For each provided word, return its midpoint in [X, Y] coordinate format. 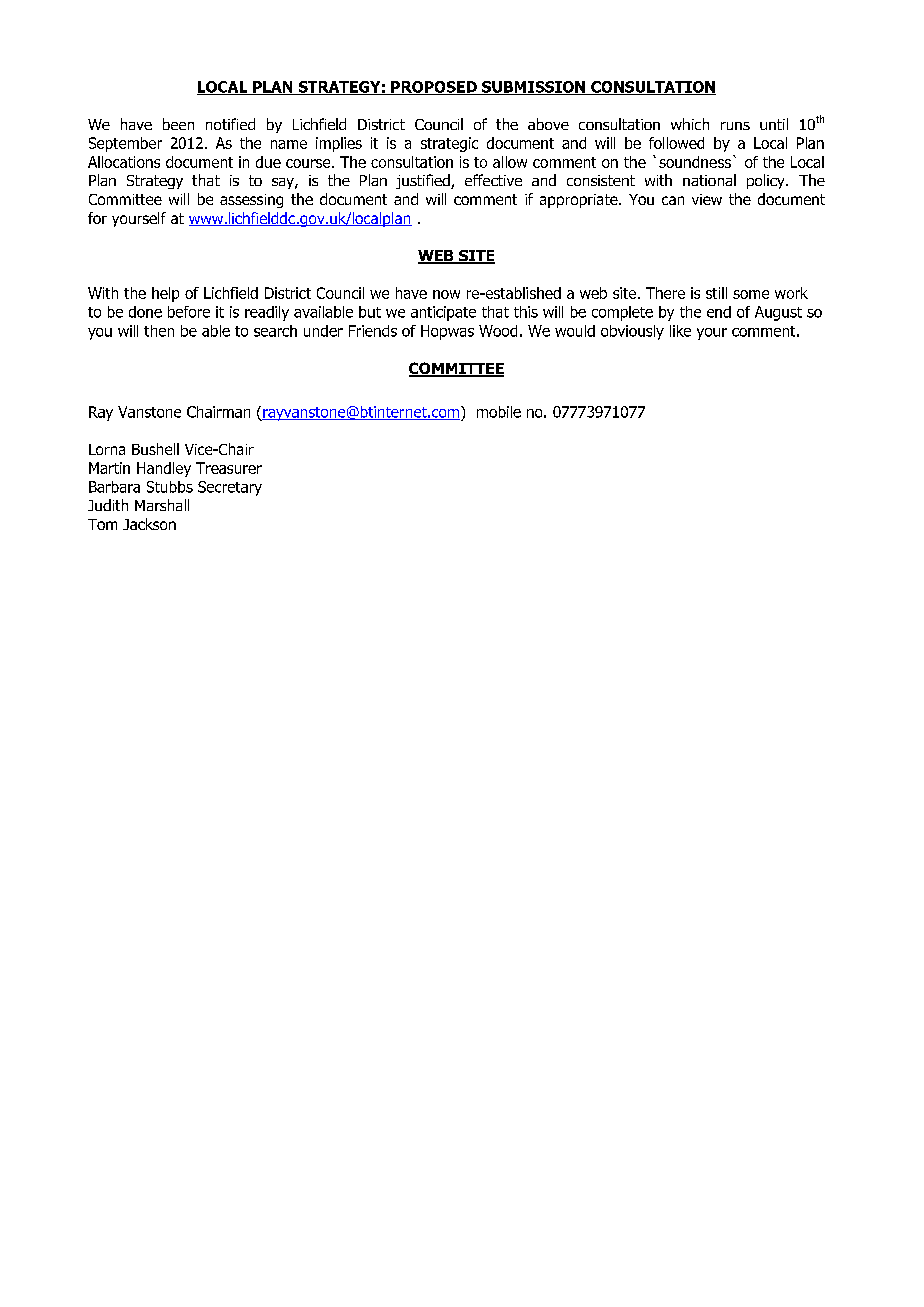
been [178, 124]
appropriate [580, 201]
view [707, 199]
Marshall [162, 505]
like [680, 331]
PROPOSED [434, 88]
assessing [251, 201]
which [690, 124]
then [159, 331]
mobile [499, 412]
